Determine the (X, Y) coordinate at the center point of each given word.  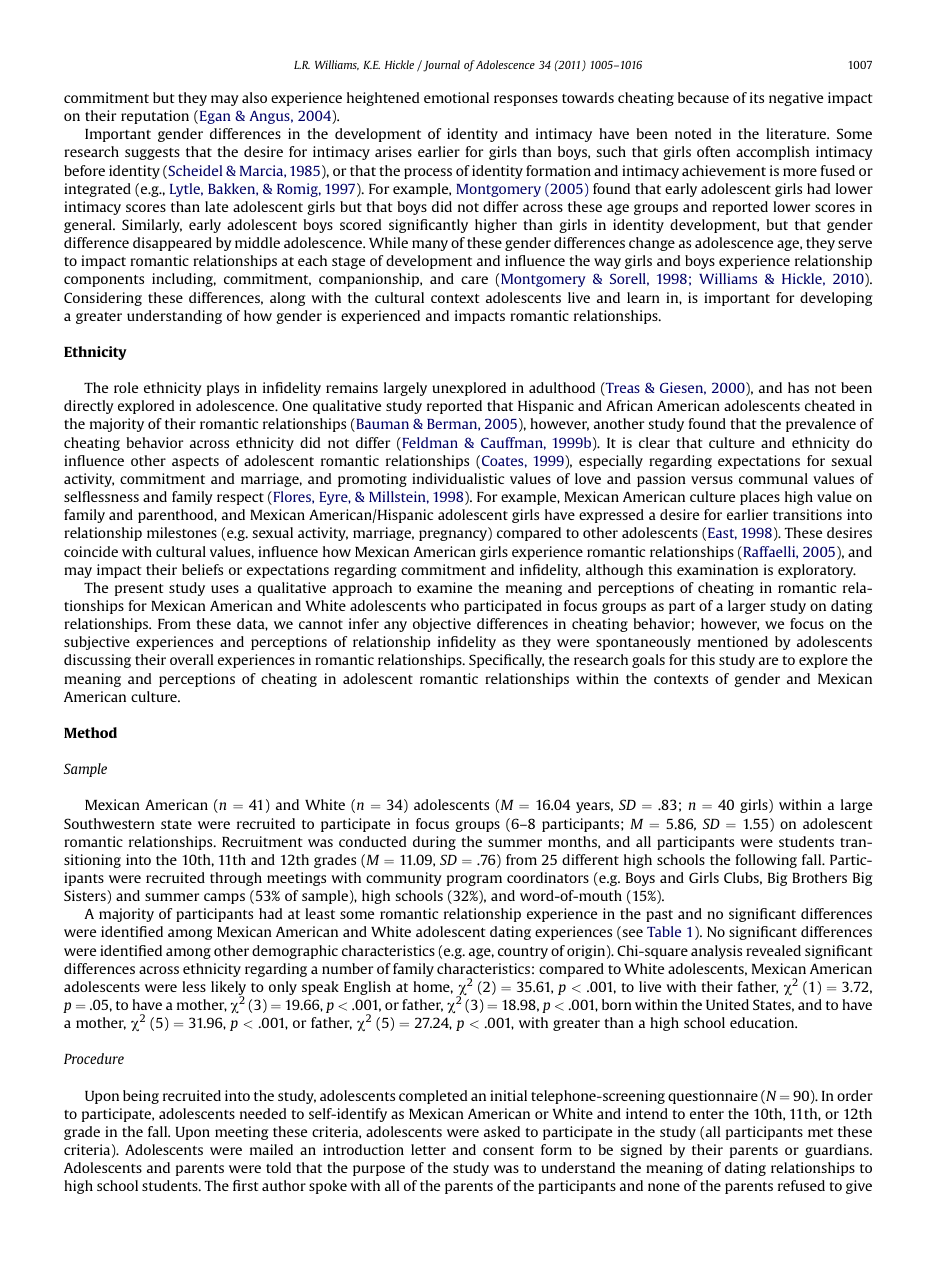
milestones (182, 532)
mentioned (733, 641)
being (141, 1097)
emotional (456, 97)
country (523, 953)
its (757, 97)
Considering (103, 299)
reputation (155, 117)
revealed (773, 950)
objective (442, 625)
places (760, 498)
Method (90, 732)
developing (836, 299)
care (474, 280)
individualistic (458, 478)
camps (224, 898)
